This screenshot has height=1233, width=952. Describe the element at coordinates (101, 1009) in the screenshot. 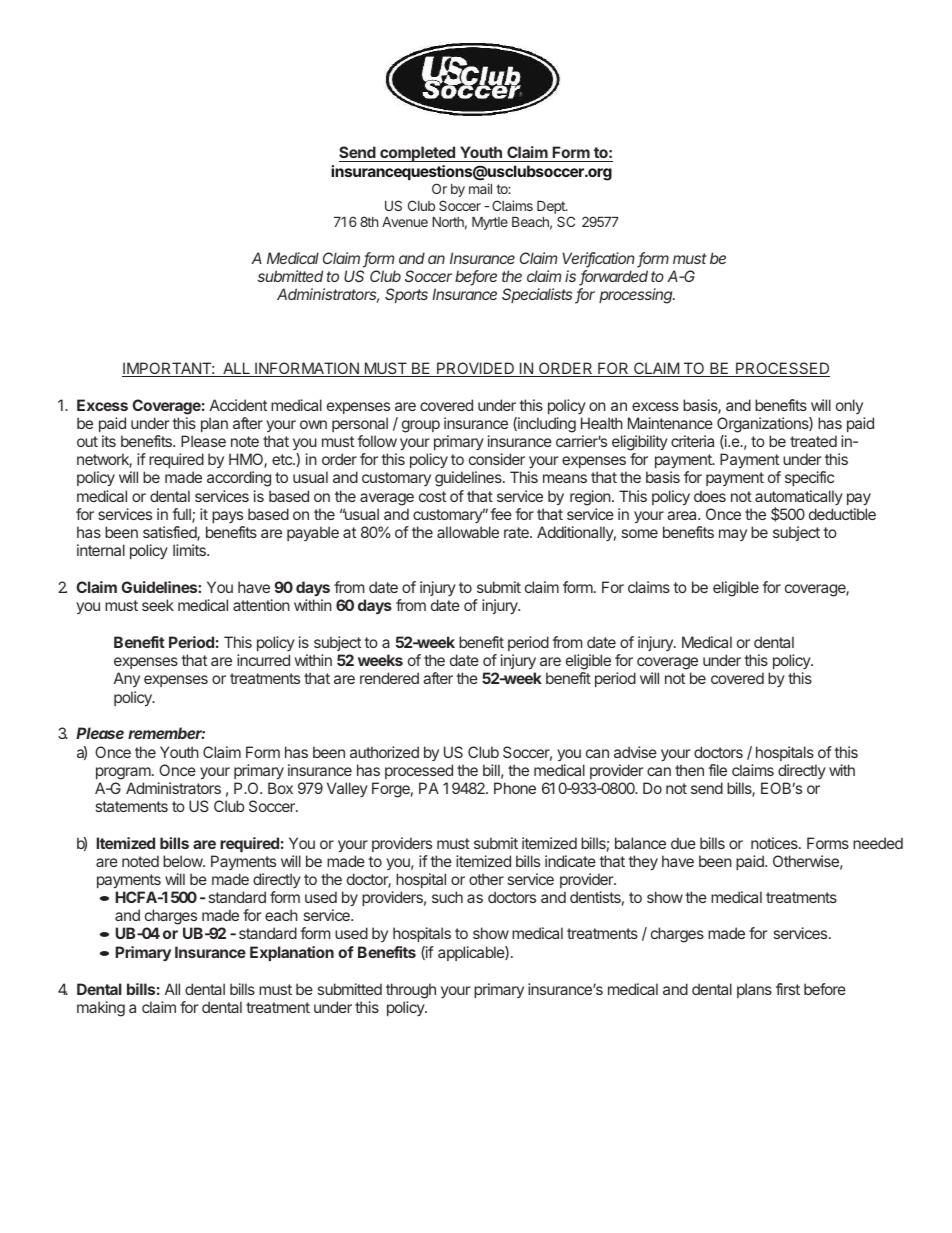

I see `making` at that location.
